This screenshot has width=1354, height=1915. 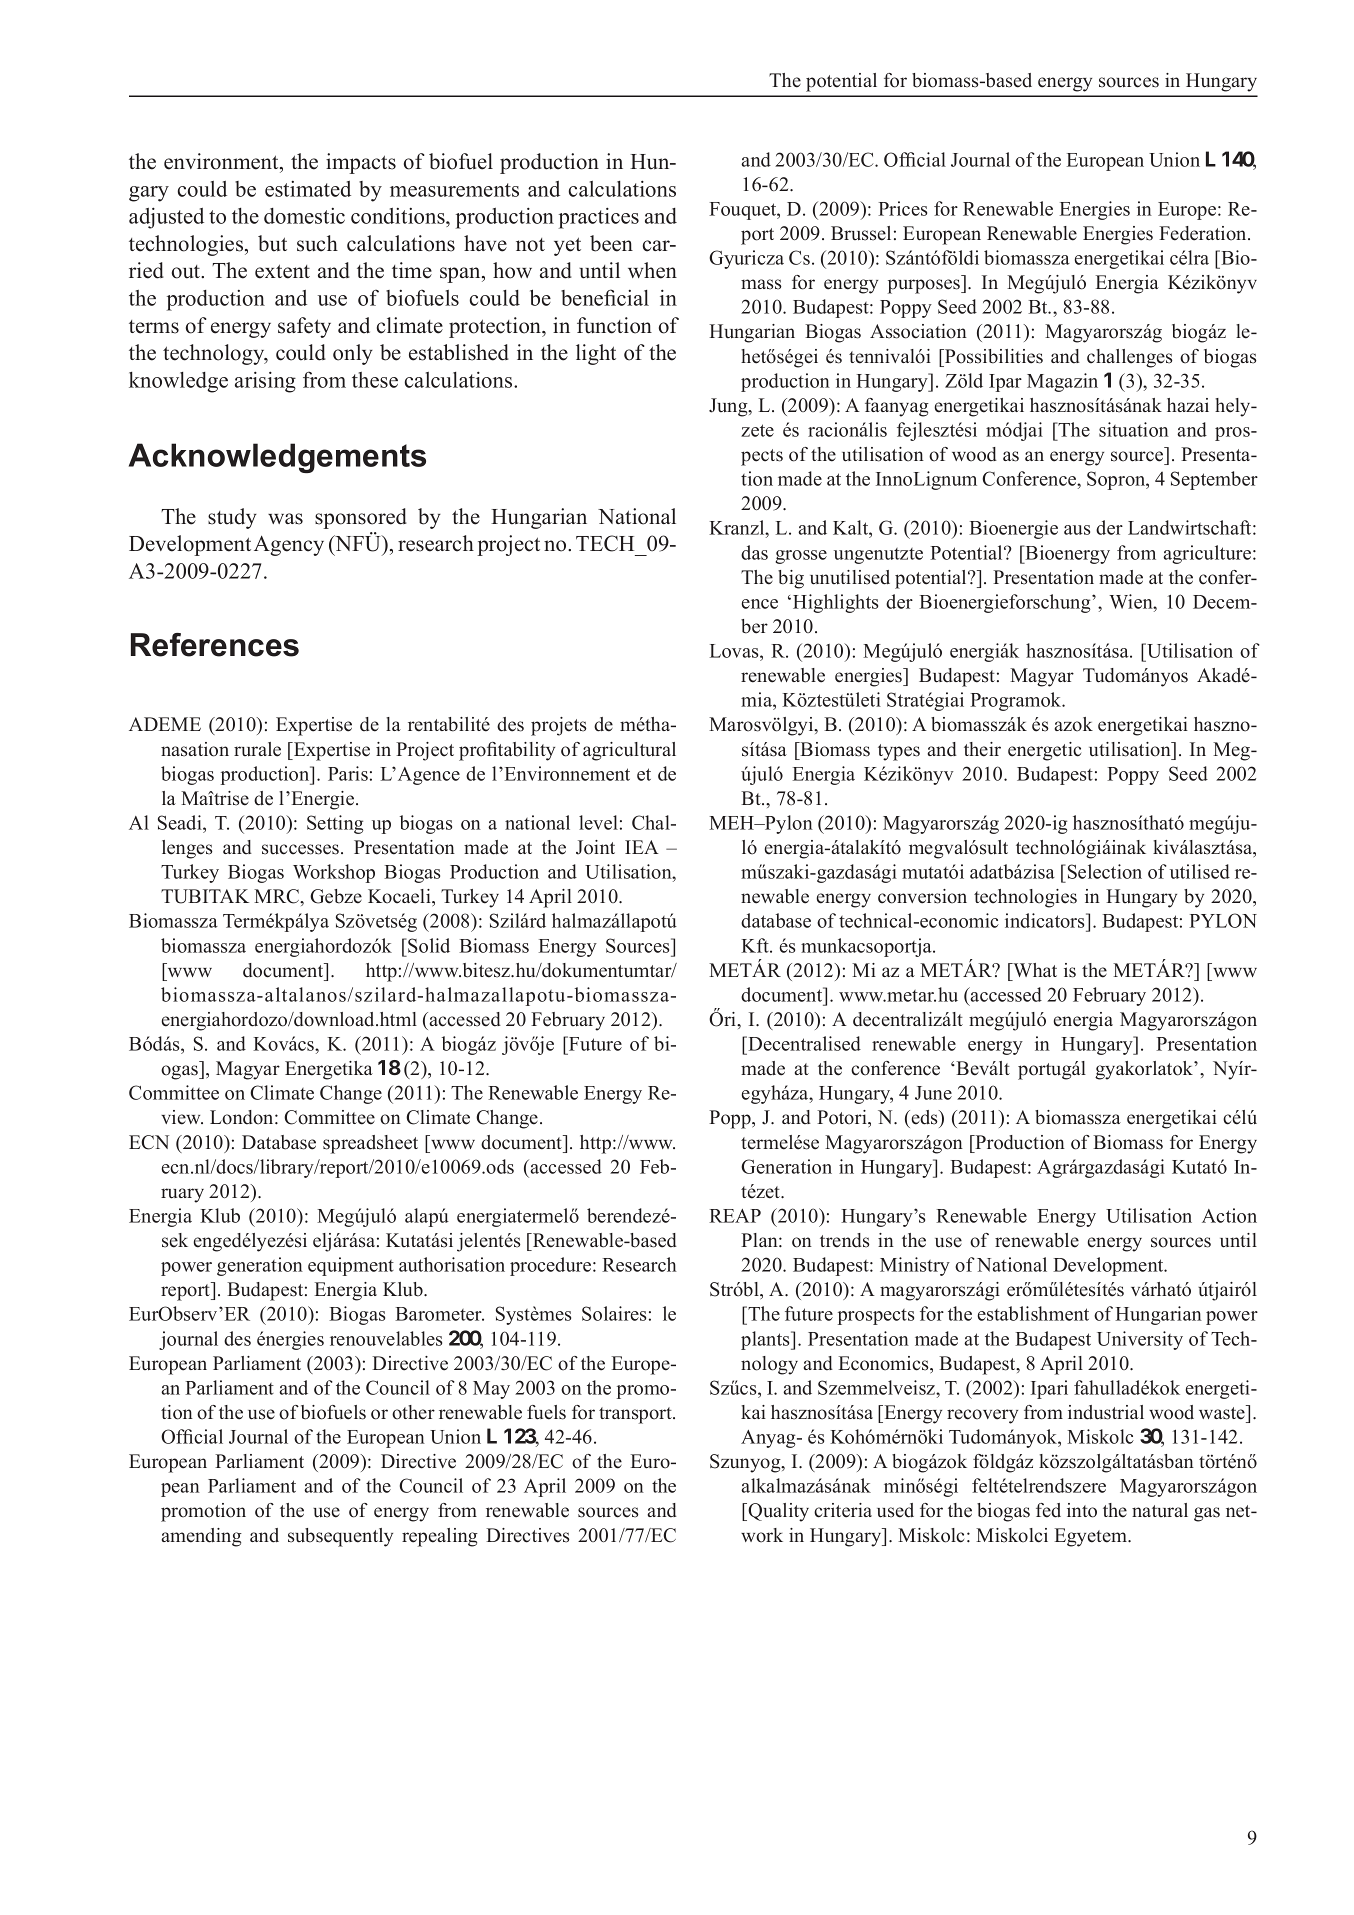 I want to click on aus, so click(x=1077, y=530).
